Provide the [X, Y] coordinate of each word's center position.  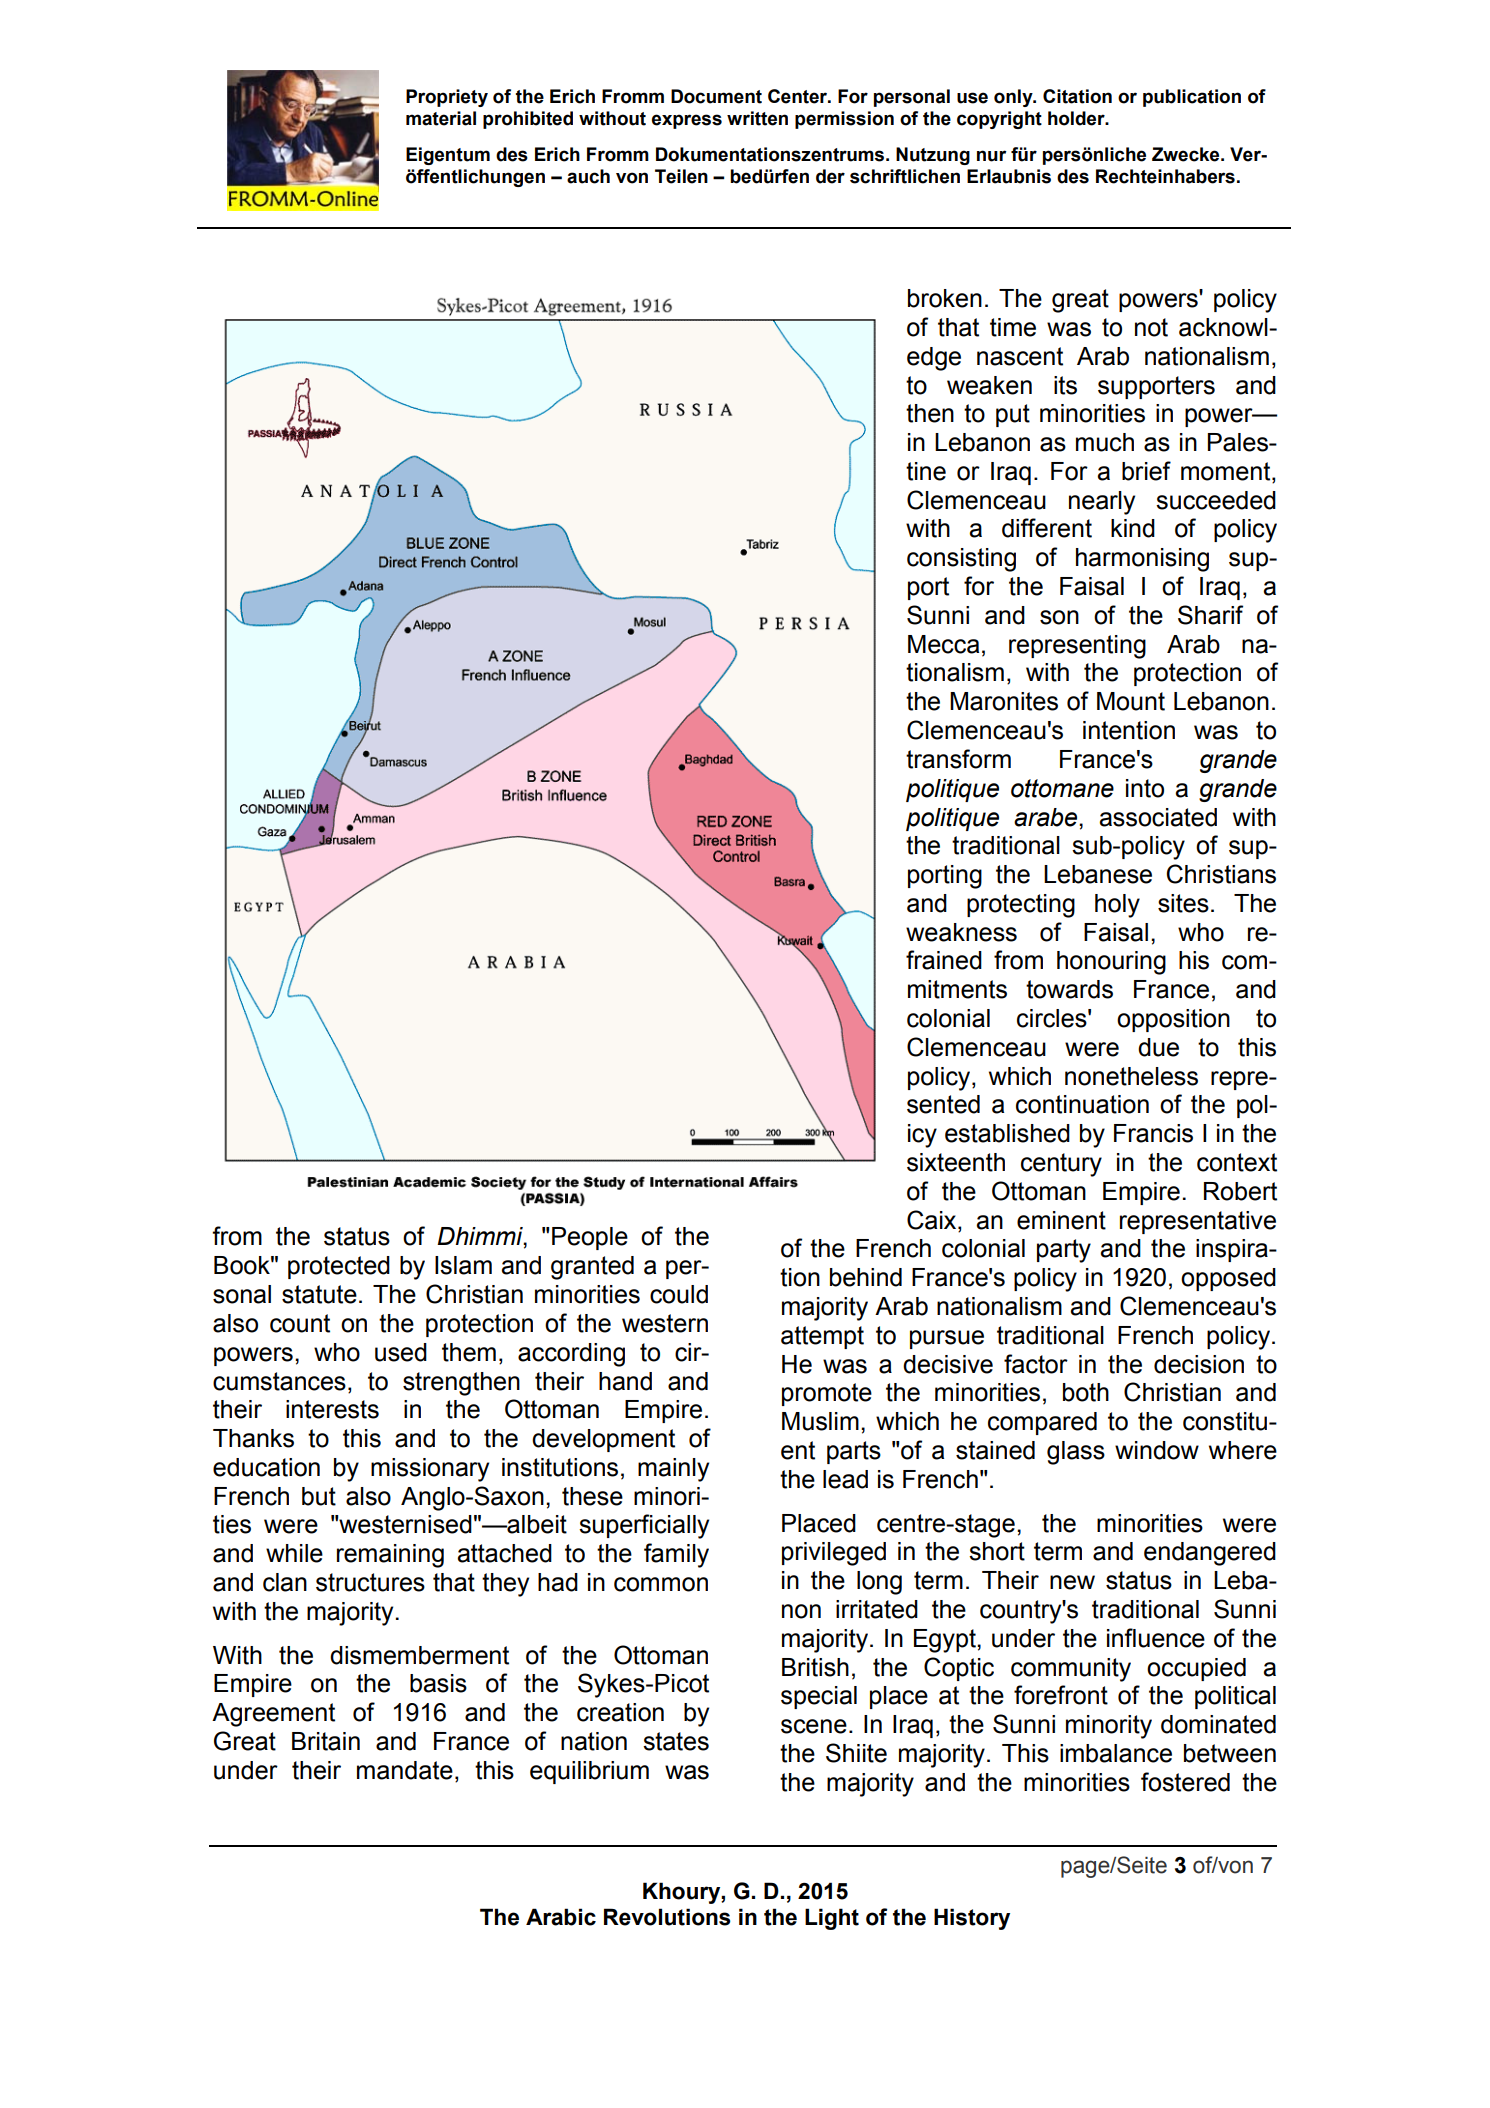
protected [339, 1267]
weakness [961, 932]
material [441, 118]
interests [332, 1409]
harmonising [1142, 560]
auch [588, 176]
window [1157, 1450]
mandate [405, 1770]
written [757, 118]
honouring [1111, 963]
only [1014, 98]
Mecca [943, 644]
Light [832, 1919]
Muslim [820, 1421]
